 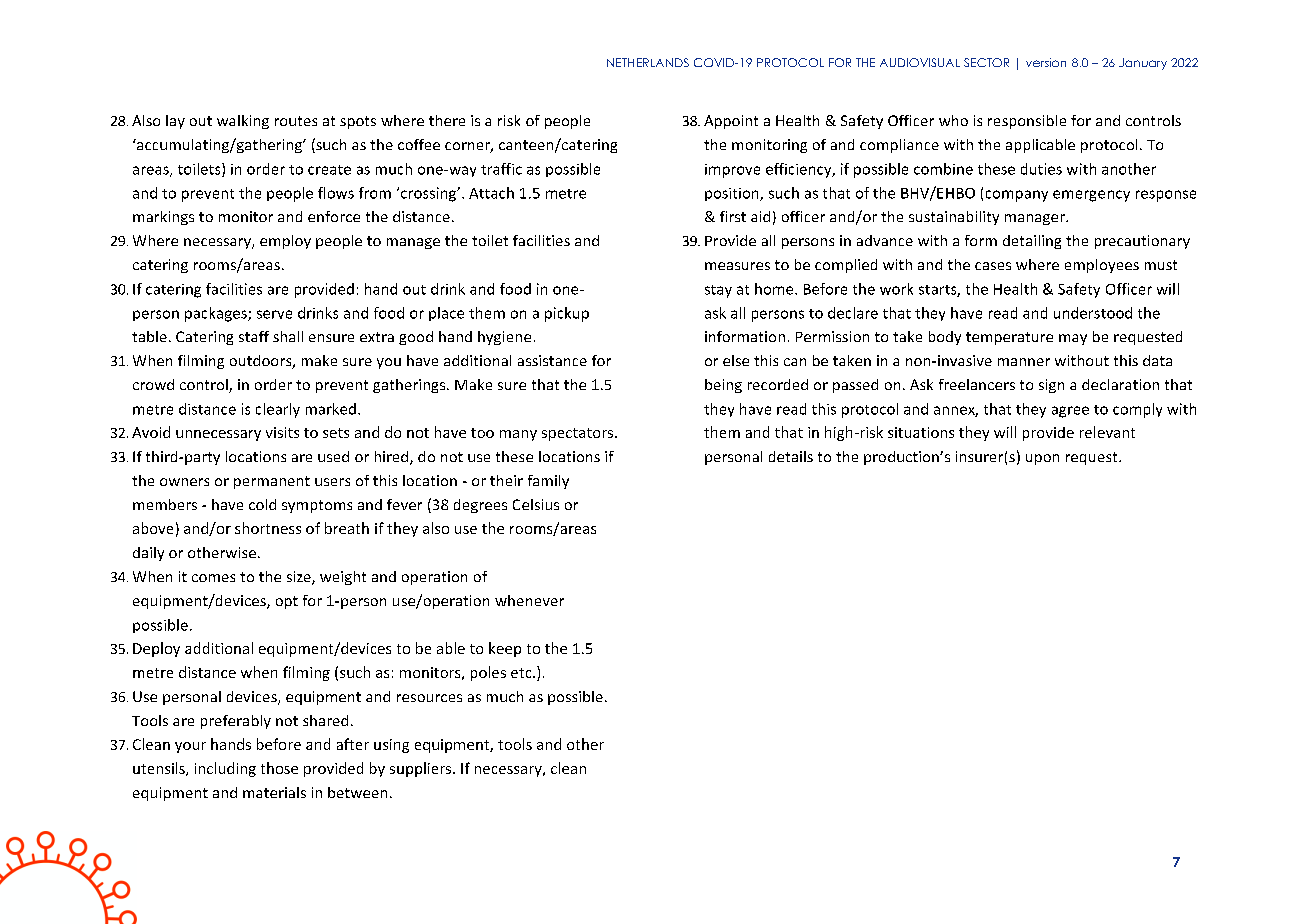 What do you see at coordinates (279, 768) in the image?
I see `those` at bounding box center [279, 768].
